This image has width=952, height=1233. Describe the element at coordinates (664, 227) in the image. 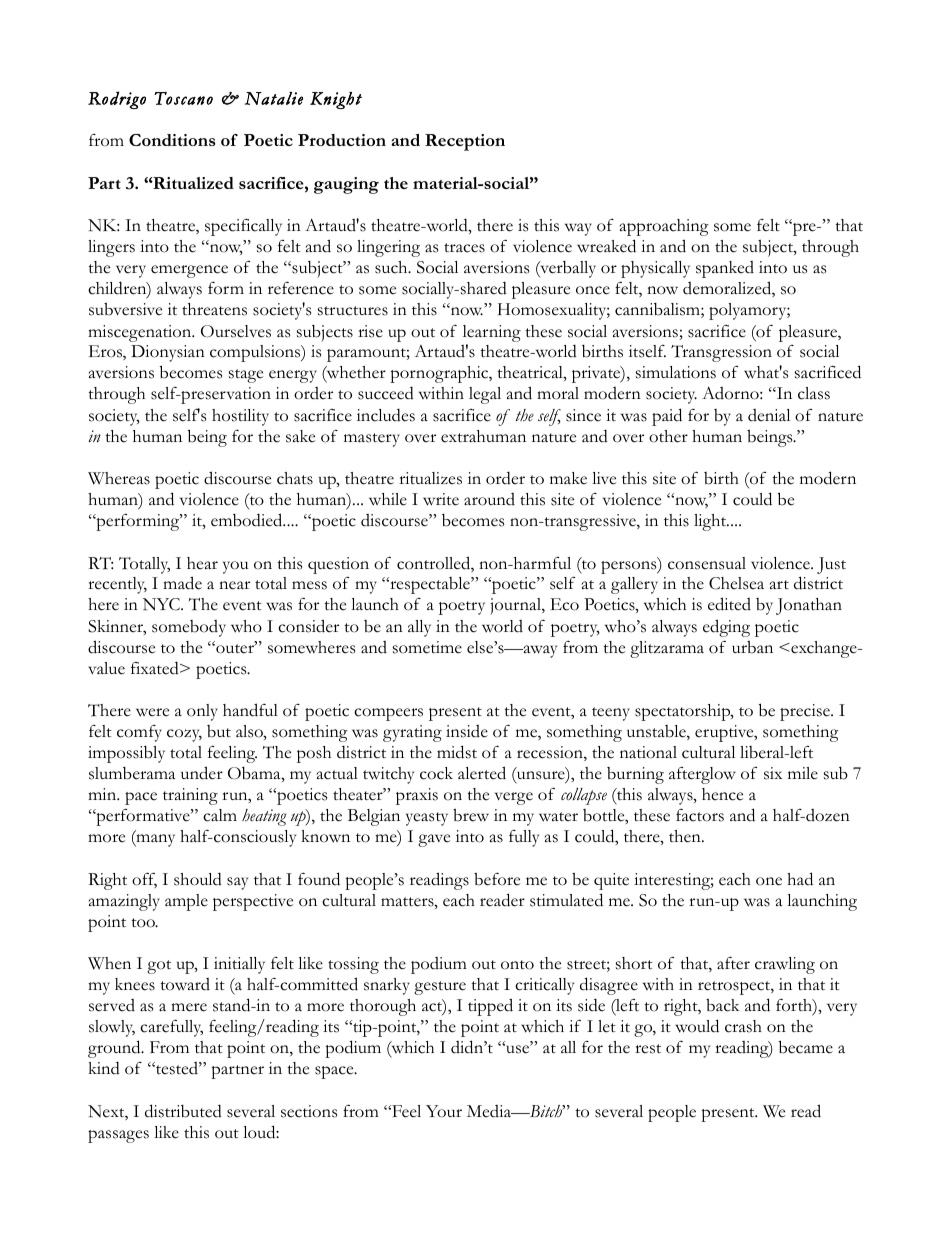

I see `approaching` at that location.
